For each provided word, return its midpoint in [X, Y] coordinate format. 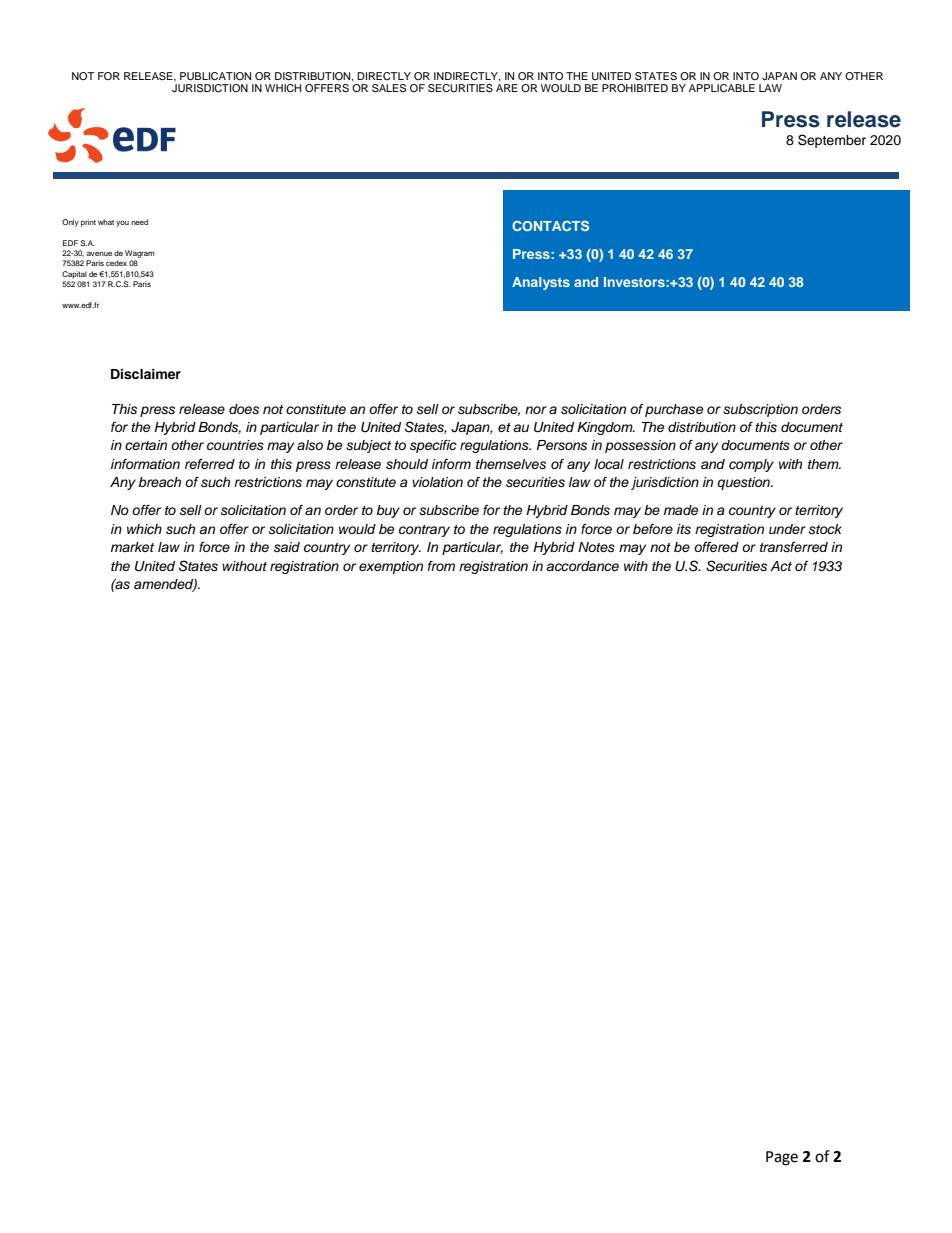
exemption [391, 567]
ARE [507, 88]
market [132, 547]
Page [782, 1158]
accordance [582, 566]
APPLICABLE [722, 88]
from [441, 566]
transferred [794, 547]
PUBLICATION [215, 76]
